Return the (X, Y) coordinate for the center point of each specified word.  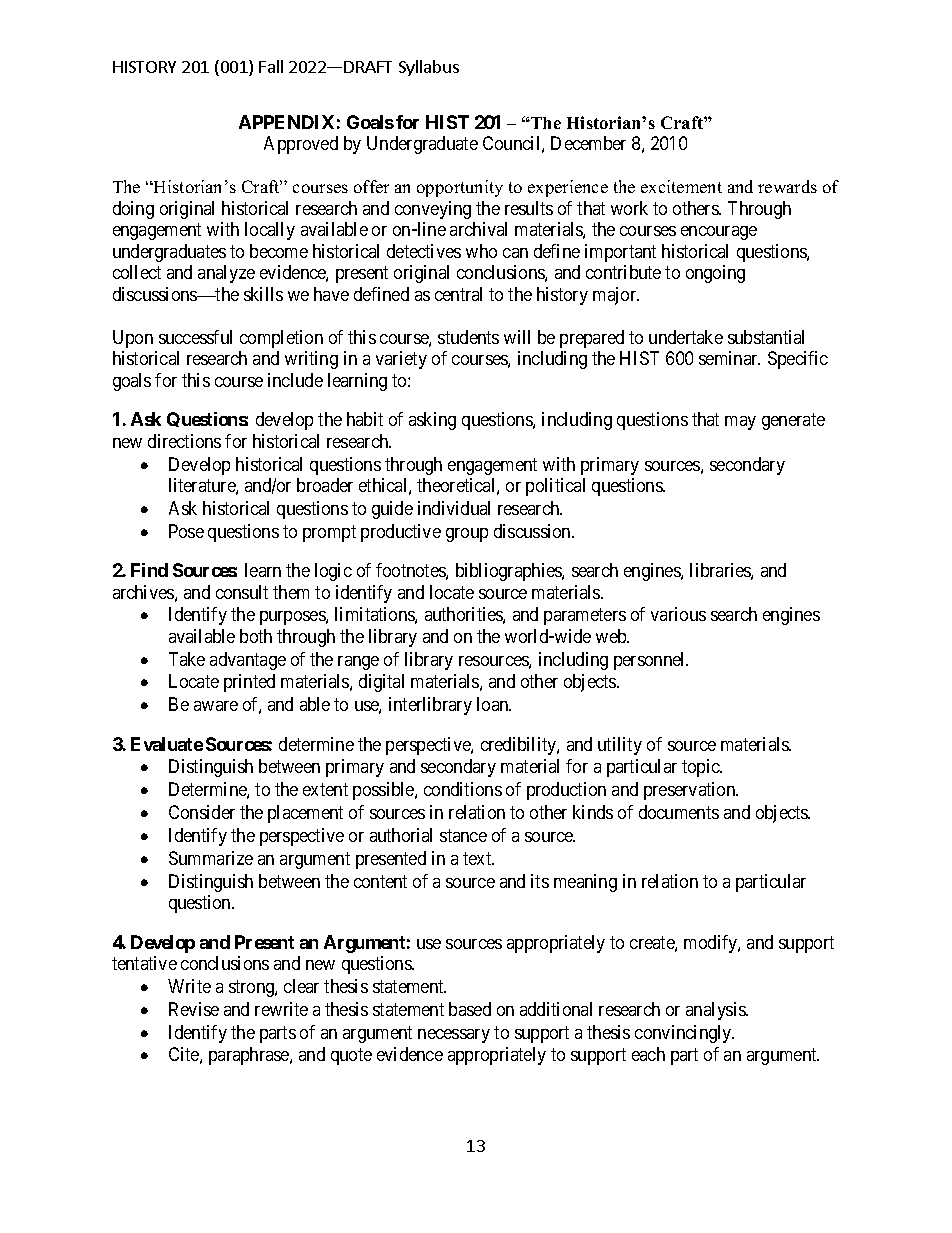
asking (432, 421)
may (740, 423)
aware (216, 706)
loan (494, 704)
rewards (787, 186)
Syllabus (429, 68)
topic (702, 768)
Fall (271, 66)
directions (184, 441)
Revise (194, 1009)
